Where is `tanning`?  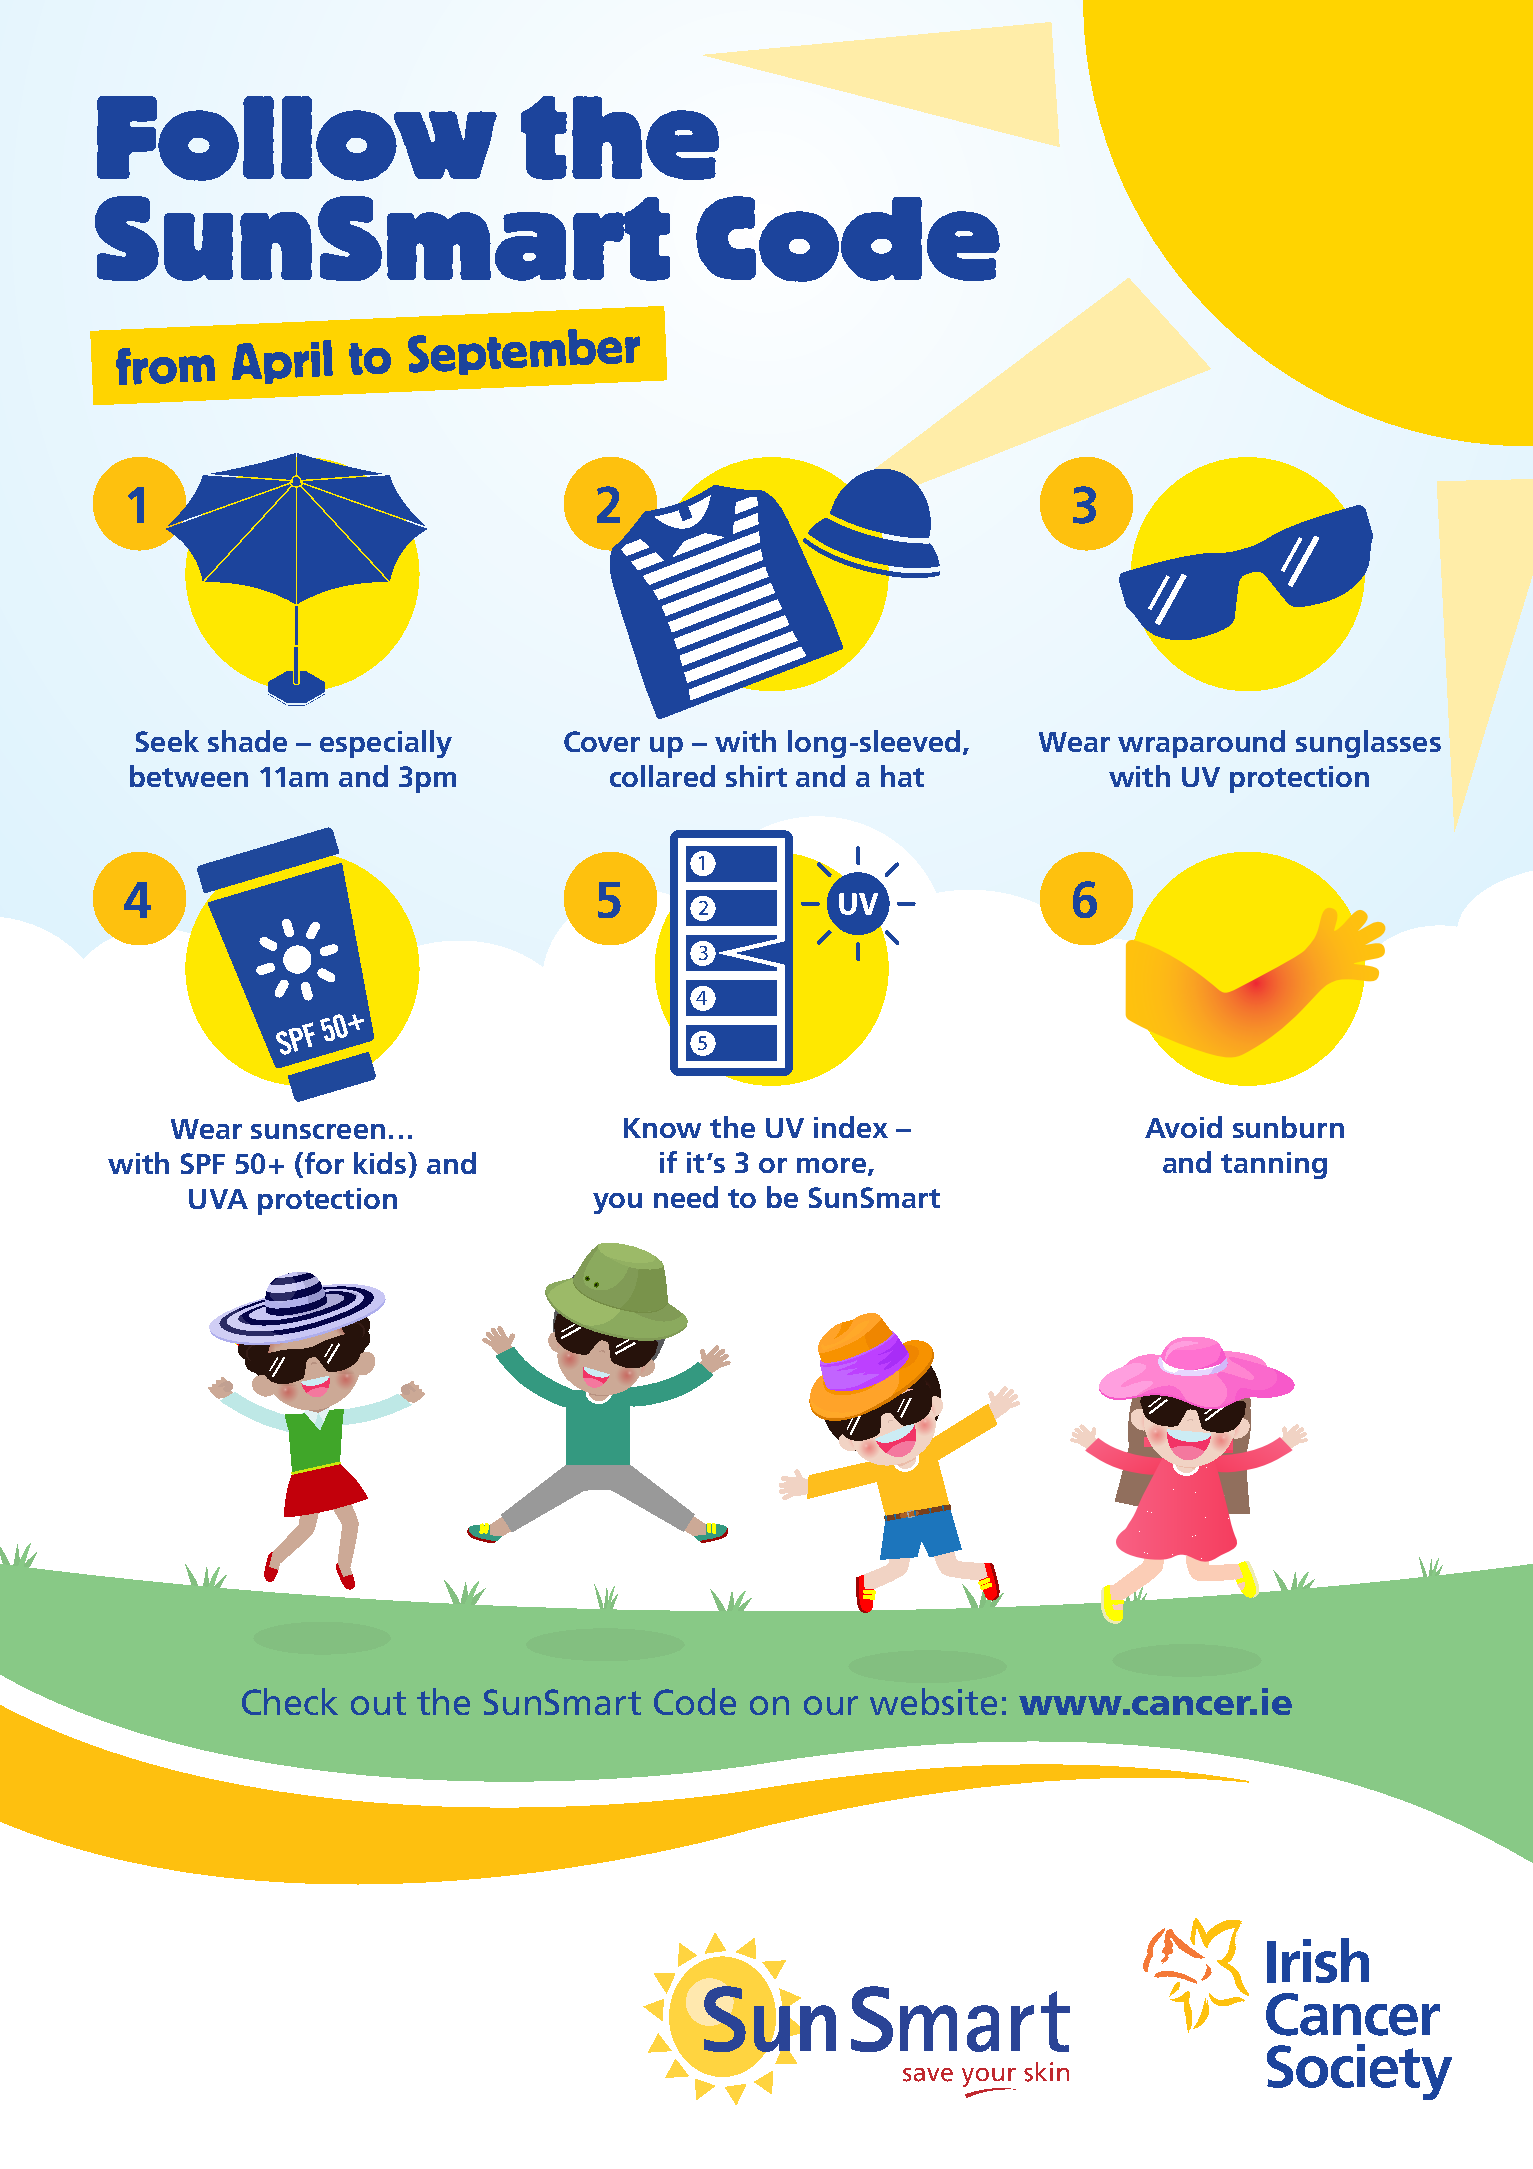
tanning is located at coordinates (1274, 1165).
